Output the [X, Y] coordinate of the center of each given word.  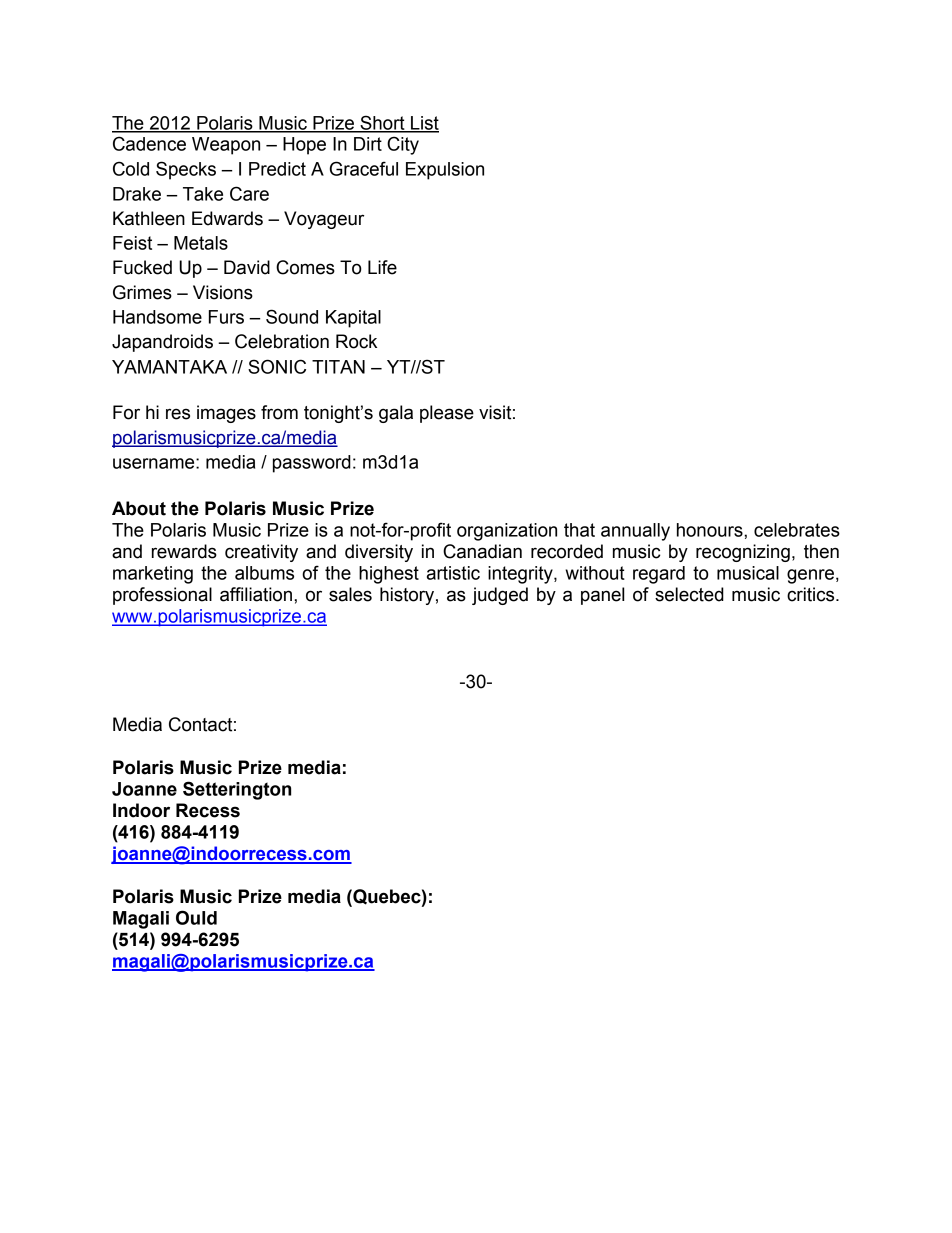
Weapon [226, 146]
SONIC [277, 366]
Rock [356, 341]
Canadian [482, 551]
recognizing [743, 553]
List [424, 124]
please [447, 414]
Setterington [237, 790]
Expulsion [445, 171]
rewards [184, 551]
